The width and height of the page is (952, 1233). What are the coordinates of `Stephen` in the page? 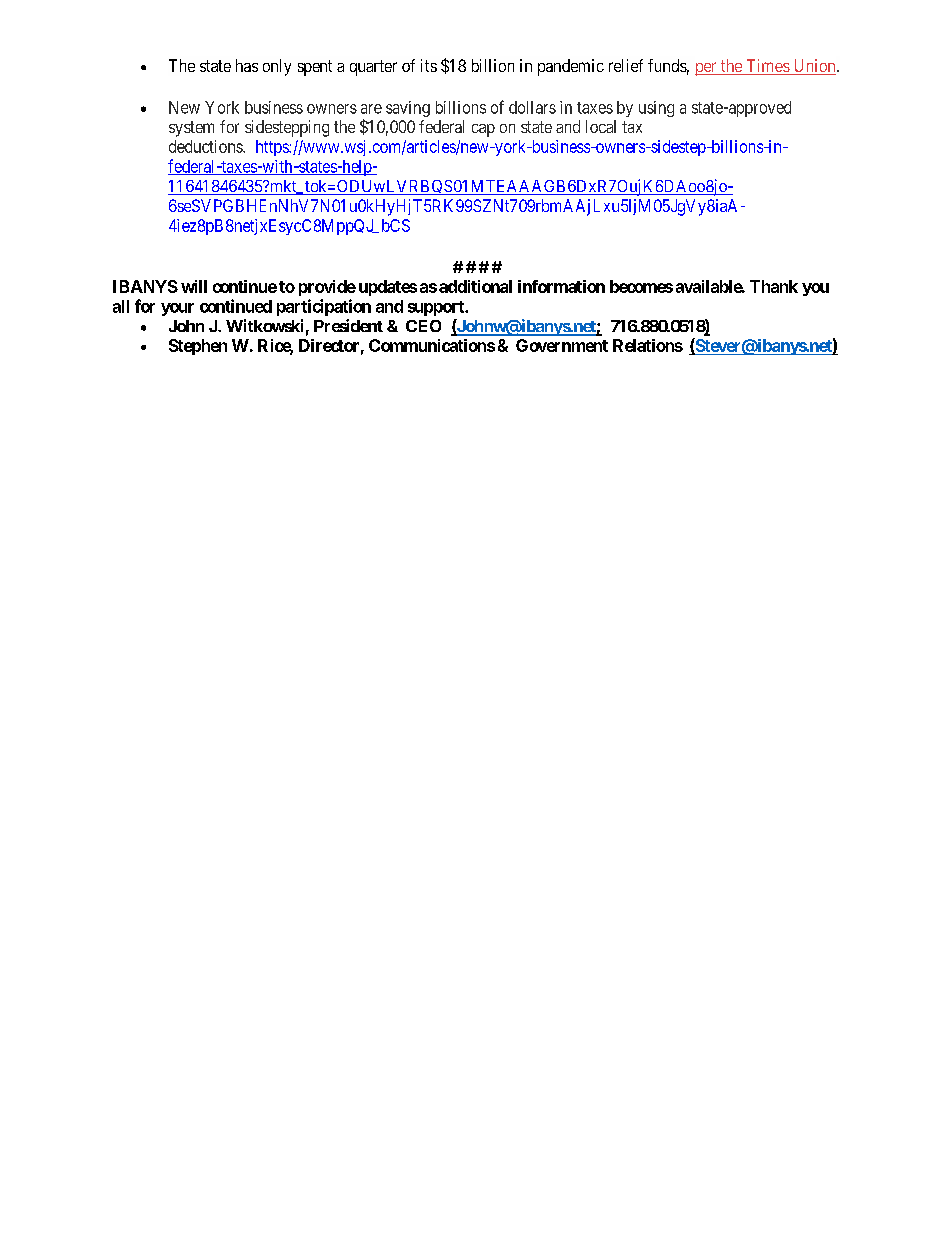 It's located at (198, 347).
